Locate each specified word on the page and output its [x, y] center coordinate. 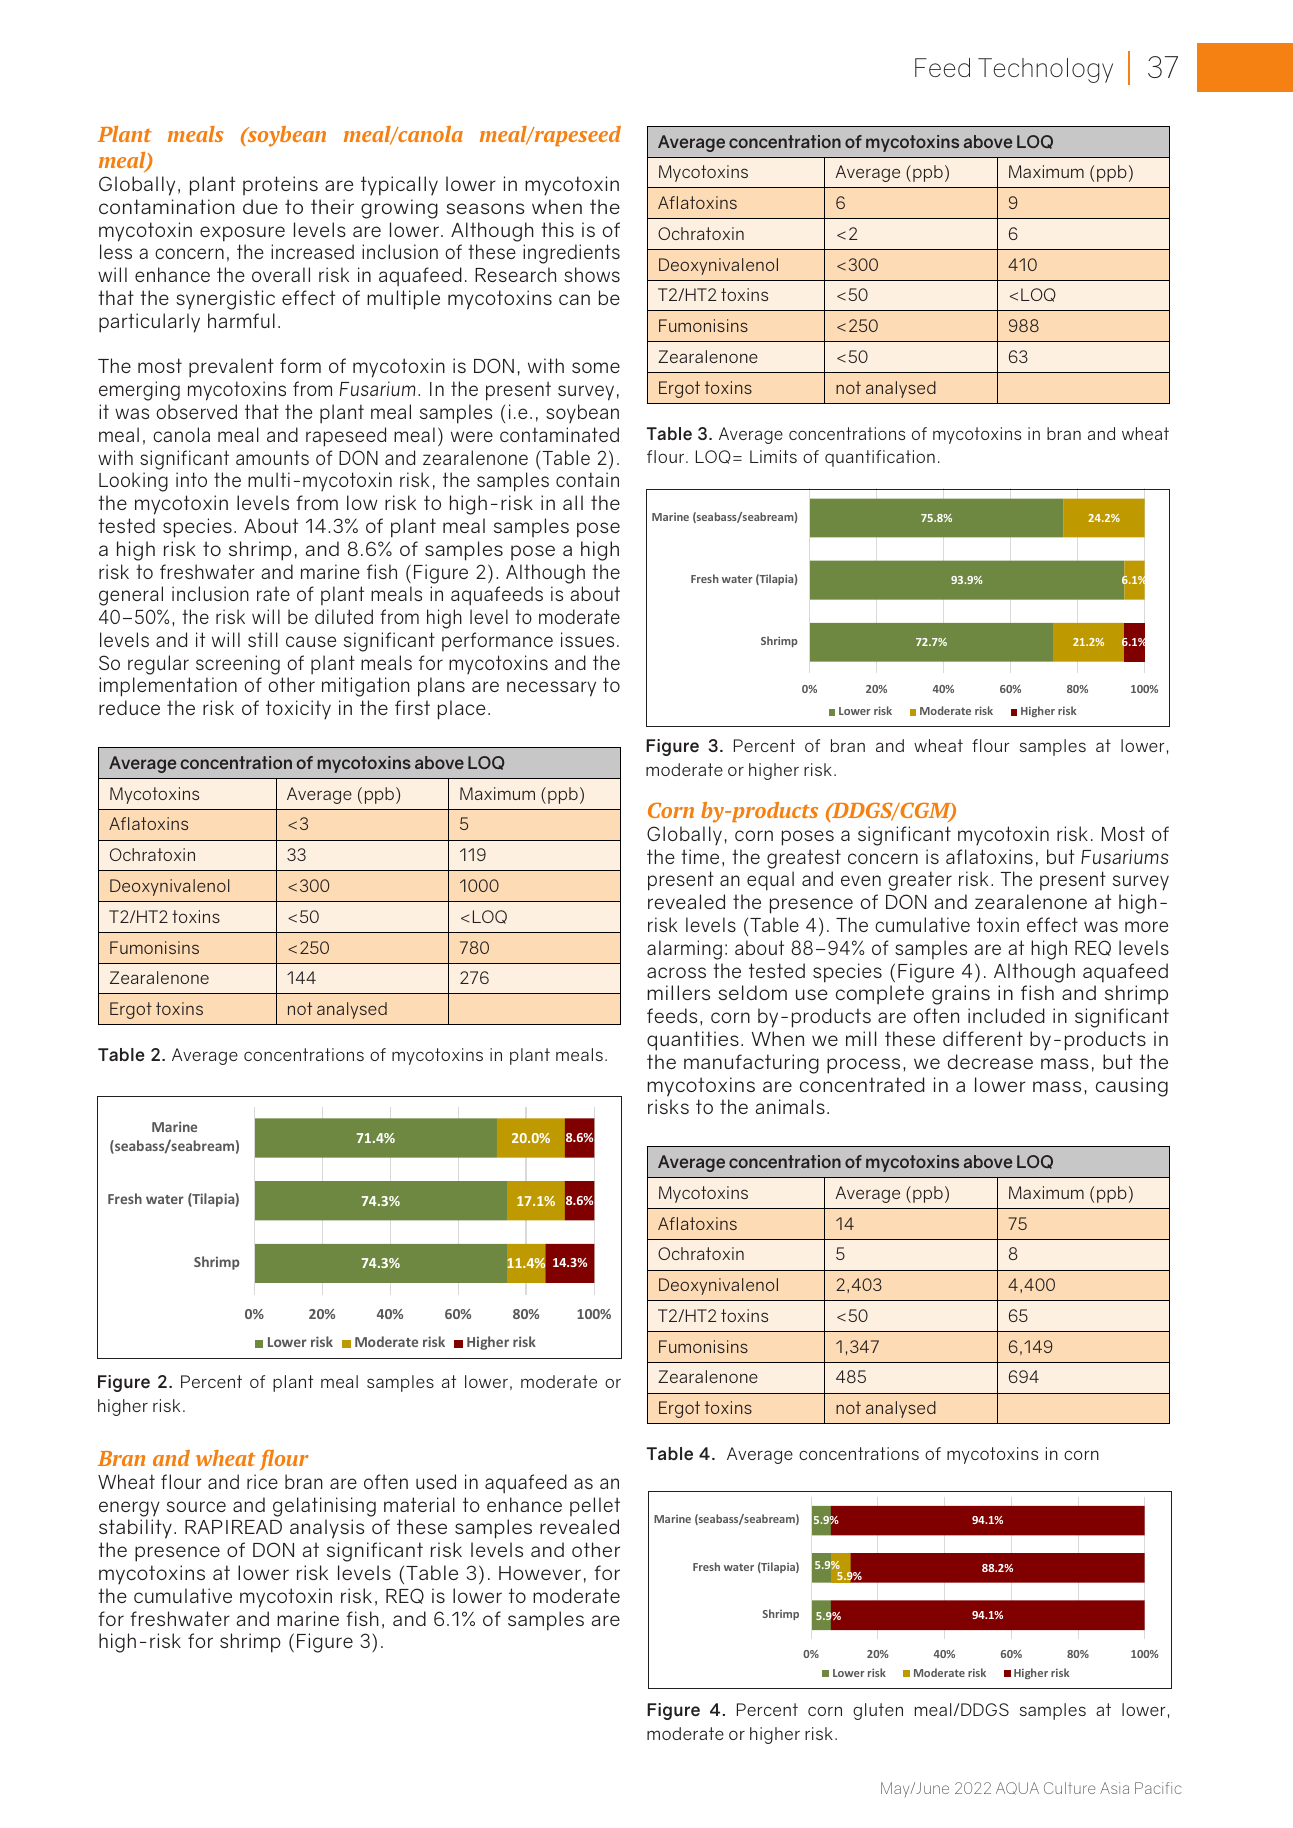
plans [441, 687]
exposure [242, 234]
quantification [880, 458]
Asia [1114, 1788]
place [461, 710]
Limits [773, 456]
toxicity [298, 710]
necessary [551, 689]
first [412, 707]
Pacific [1158, 1788]
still [263, 639]
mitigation [366, 687]
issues [587, 639]
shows [592, 274]
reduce [129, 707]
